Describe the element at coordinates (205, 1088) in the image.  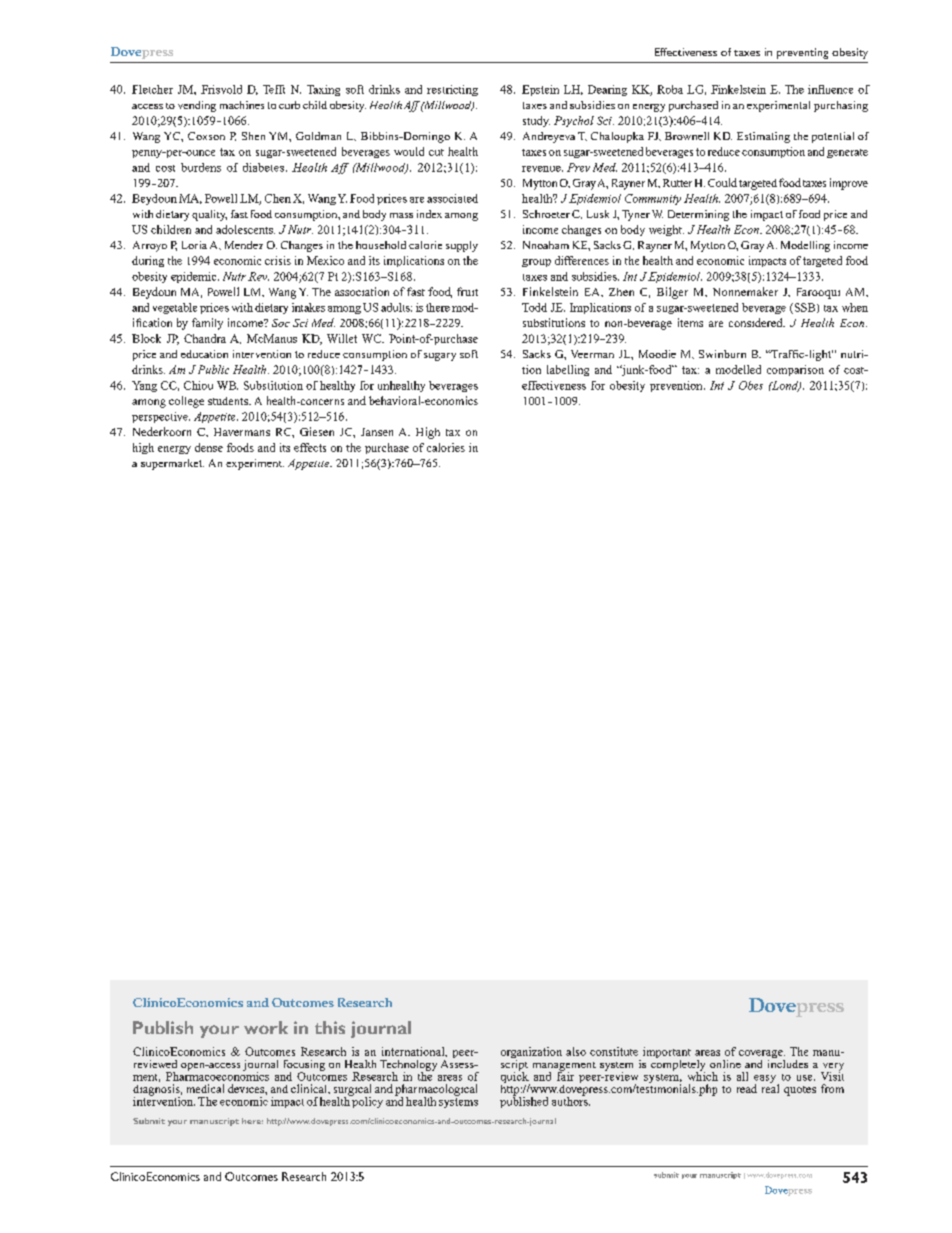
I see `medical` at that location.
